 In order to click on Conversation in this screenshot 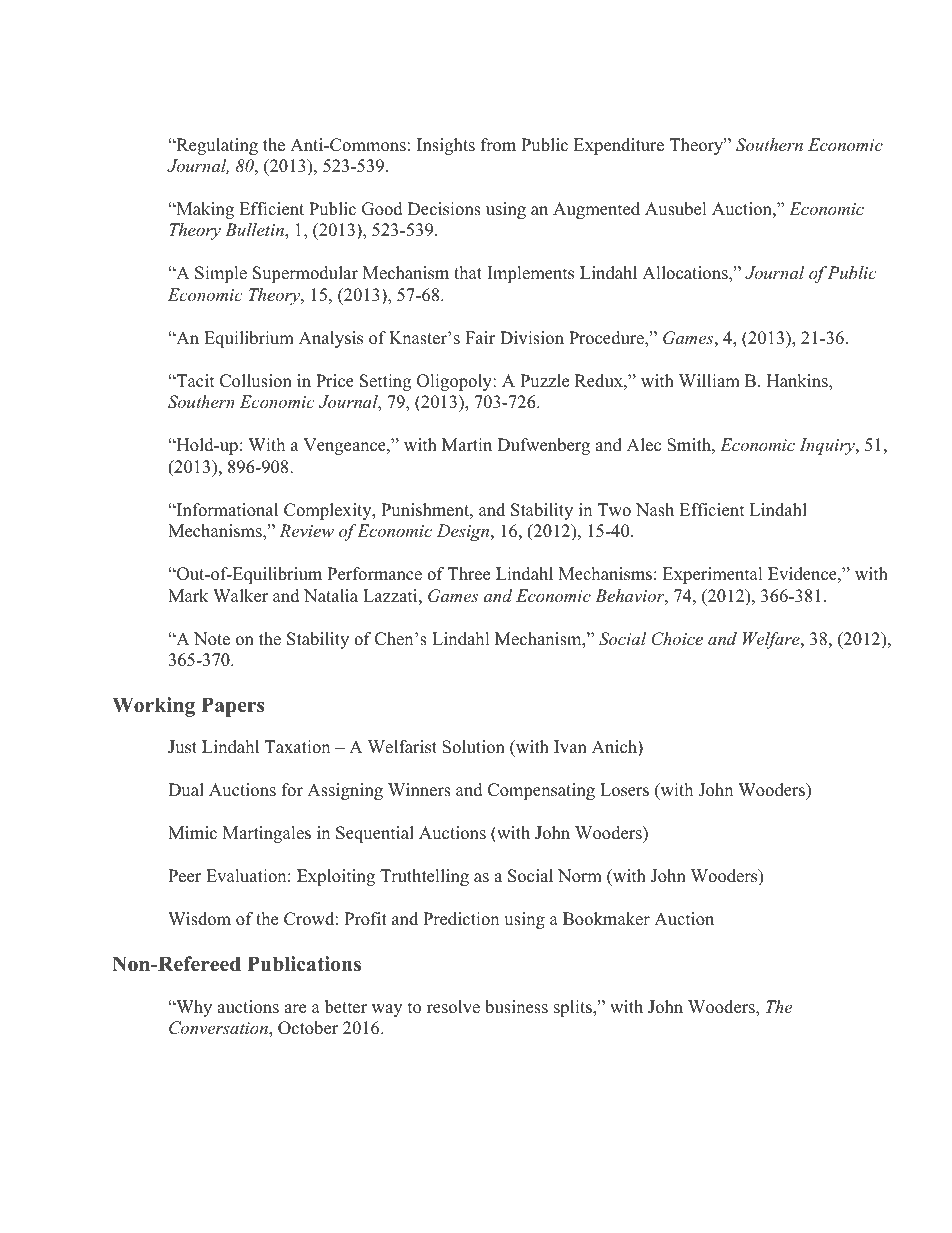, I will do `click(219, 1029)`.
